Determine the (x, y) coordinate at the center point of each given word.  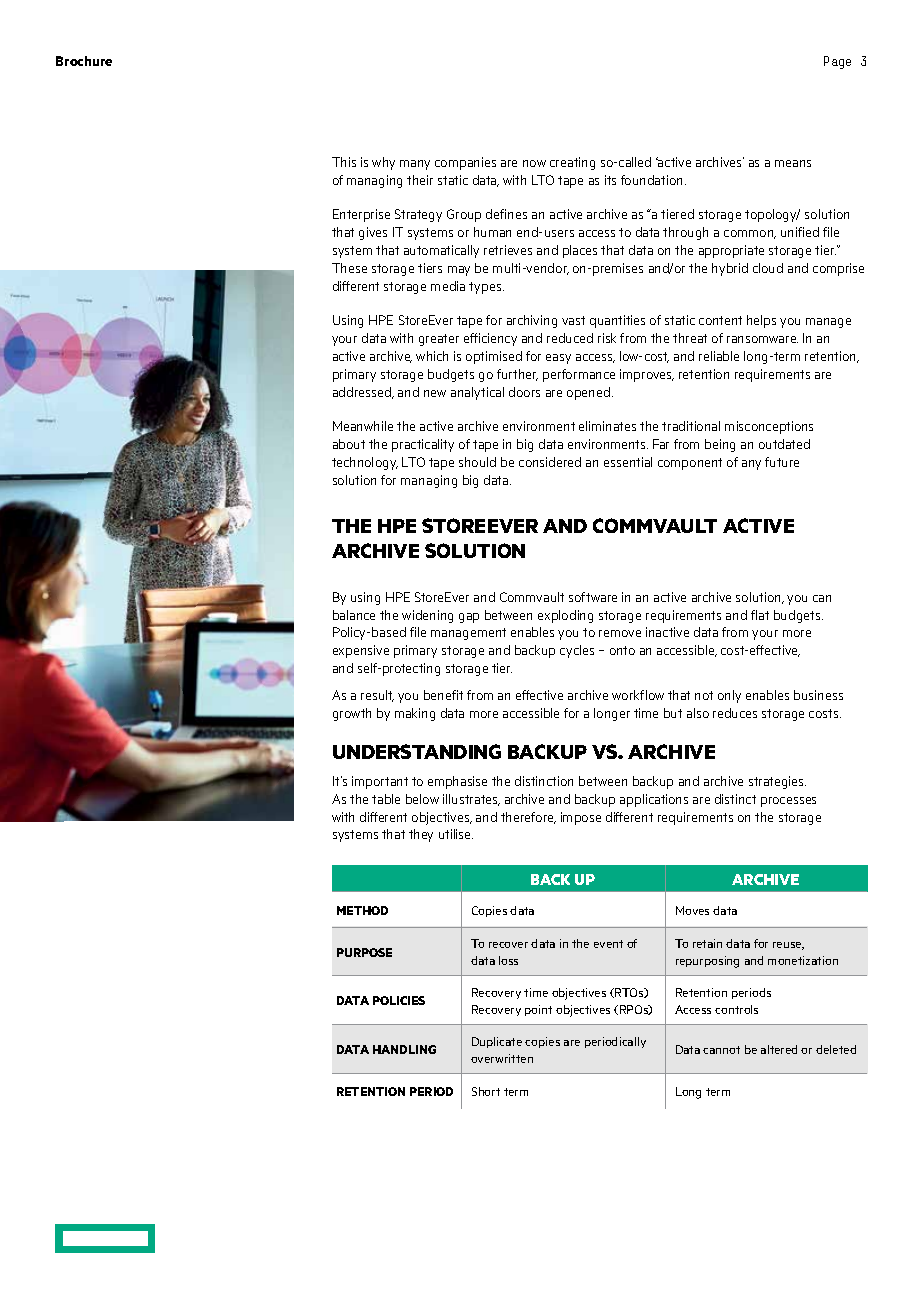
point (538, 1010)
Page (837, 62)
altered (779, 1049)
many (415, 165)
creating (572, 163)
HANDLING (404, 1049)
